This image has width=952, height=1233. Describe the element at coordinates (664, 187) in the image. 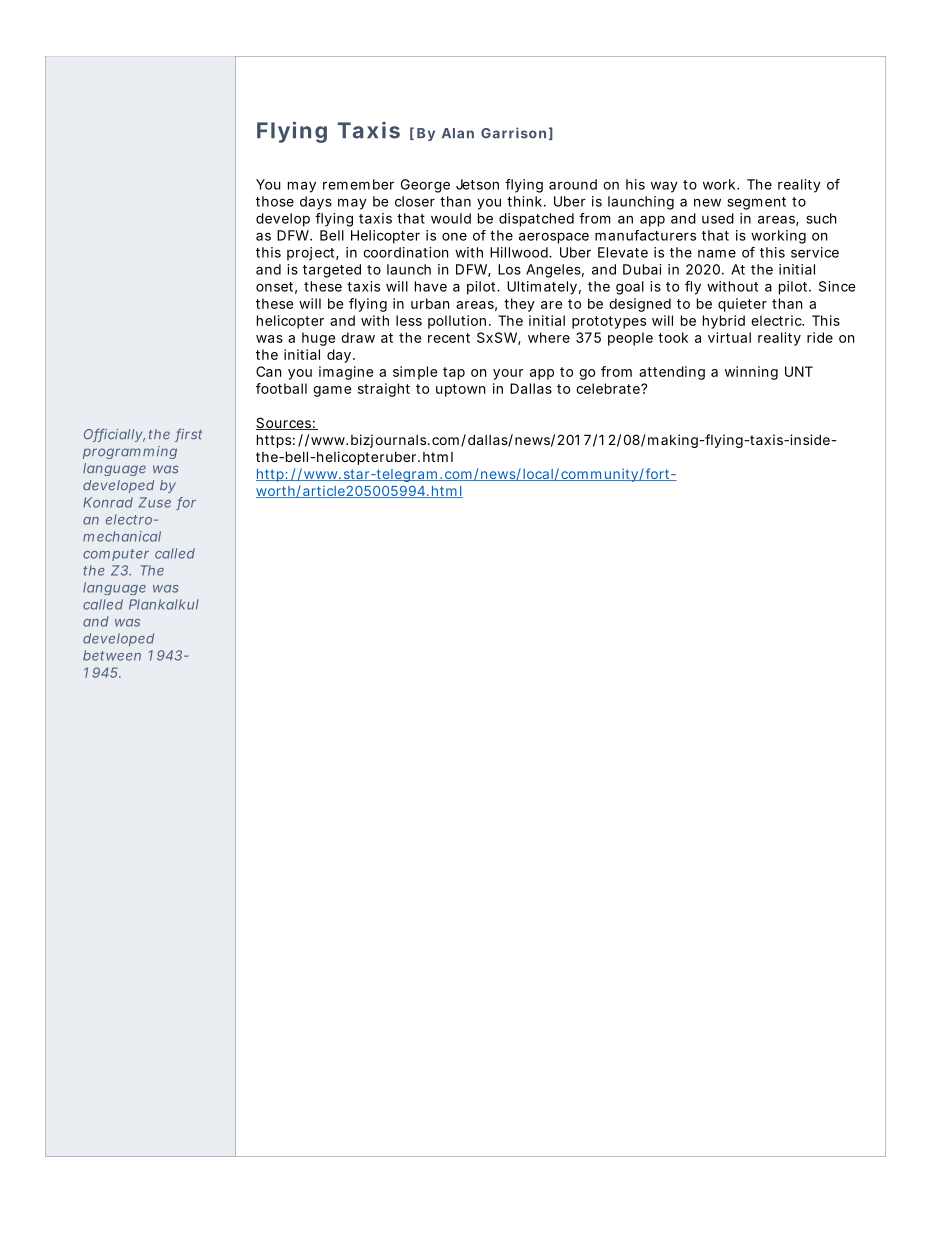

I see `way` at that location.
